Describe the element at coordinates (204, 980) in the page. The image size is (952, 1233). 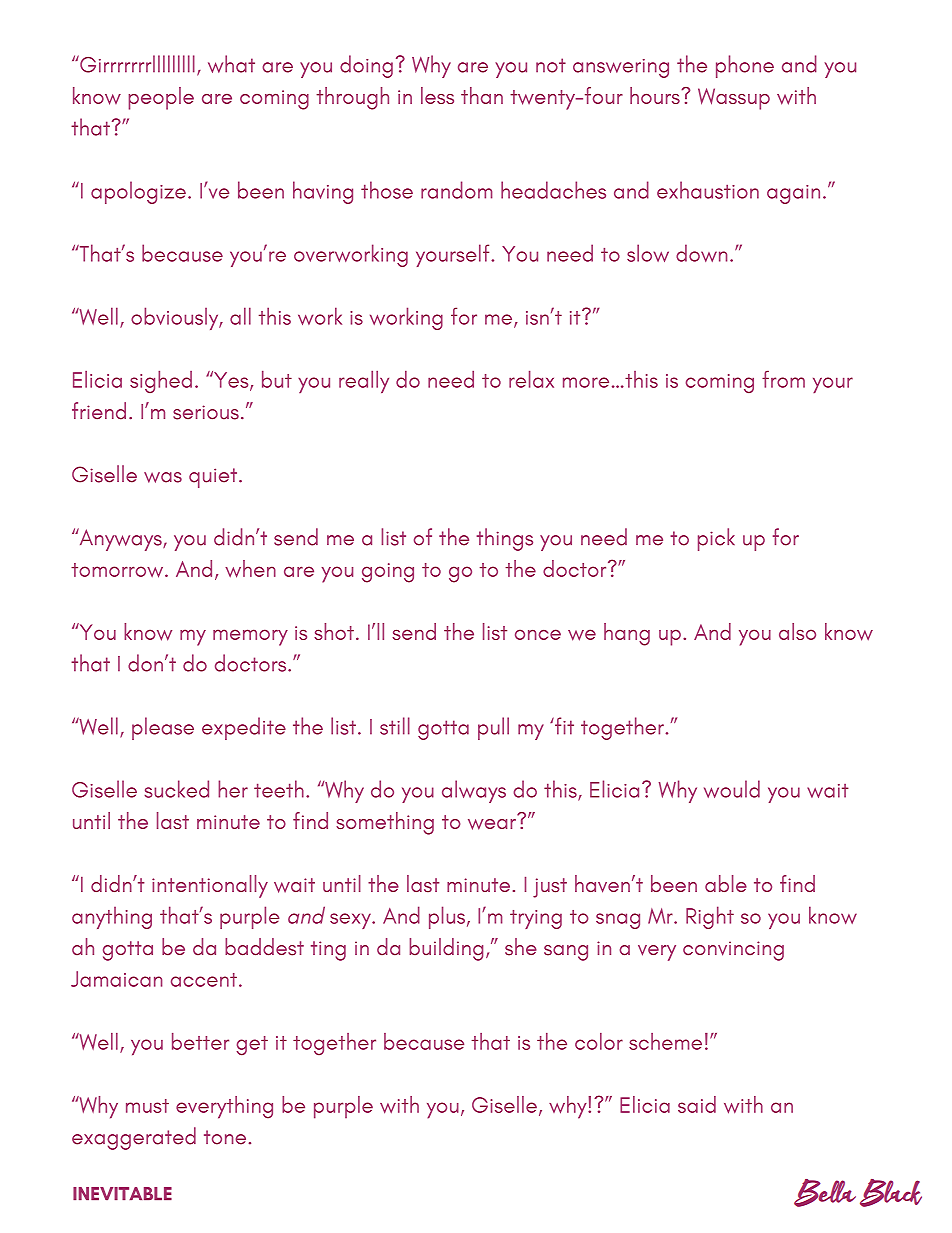
I see `accent` at that location.
